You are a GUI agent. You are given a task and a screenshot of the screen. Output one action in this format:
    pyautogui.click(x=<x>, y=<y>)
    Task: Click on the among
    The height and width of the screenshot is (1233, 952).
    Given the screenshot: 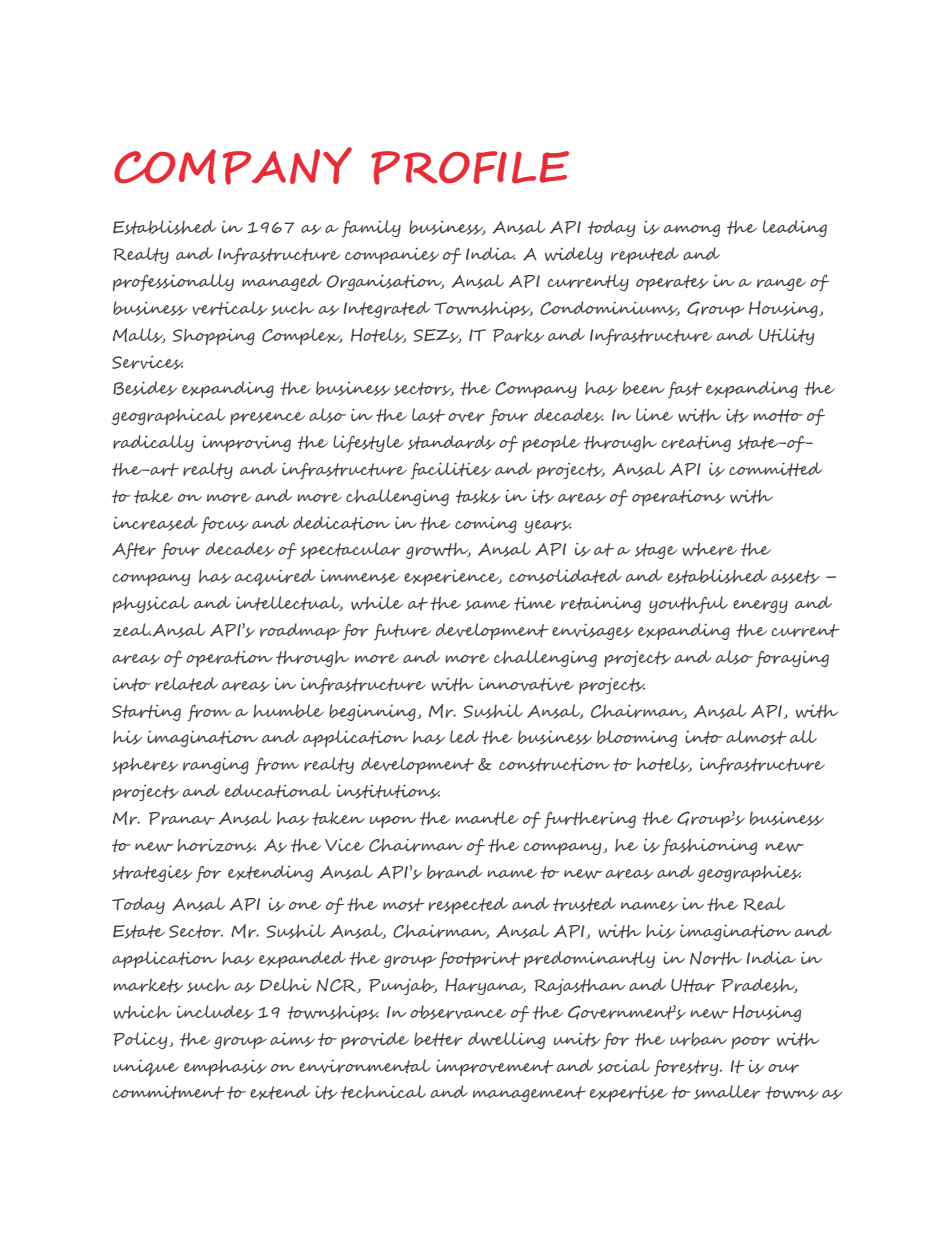 What is the action you would take?
    pyautogui.click(x=692, y=230)
